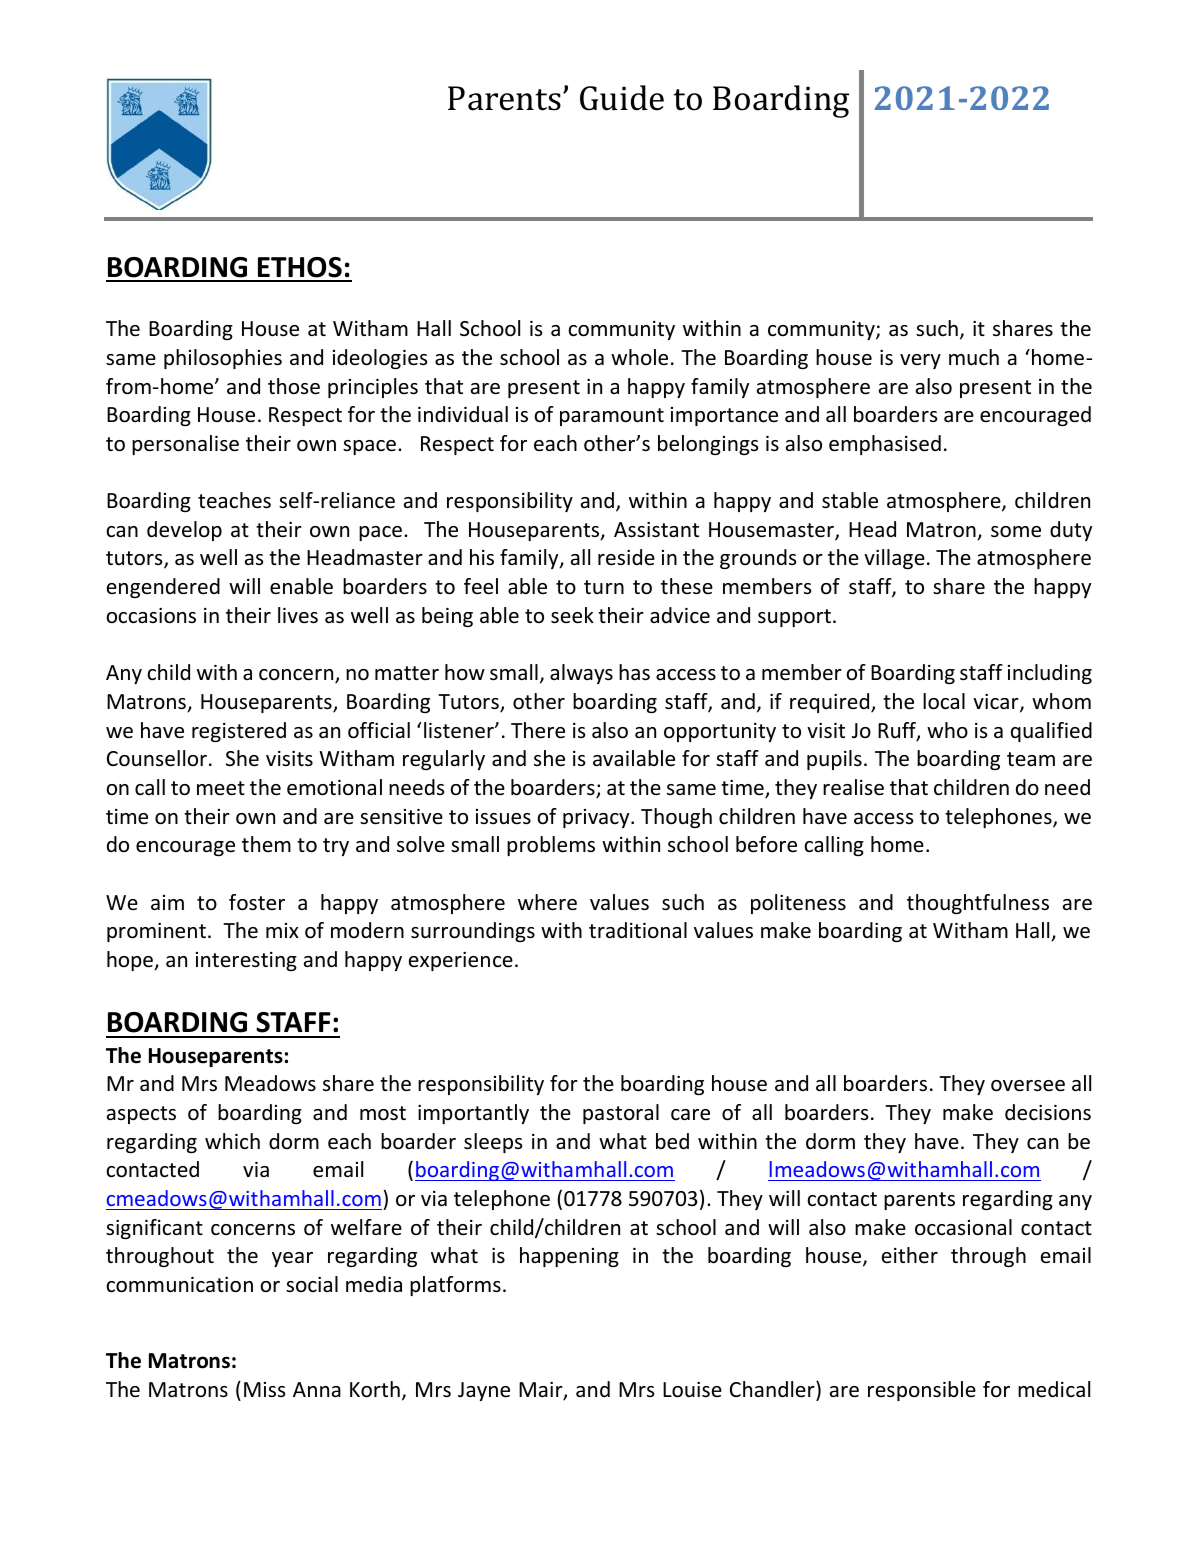 The width and height of the page is (1198, 1550). Describe the element at coordinates (264, 1389) in the page. I see `Miss` at that location.
